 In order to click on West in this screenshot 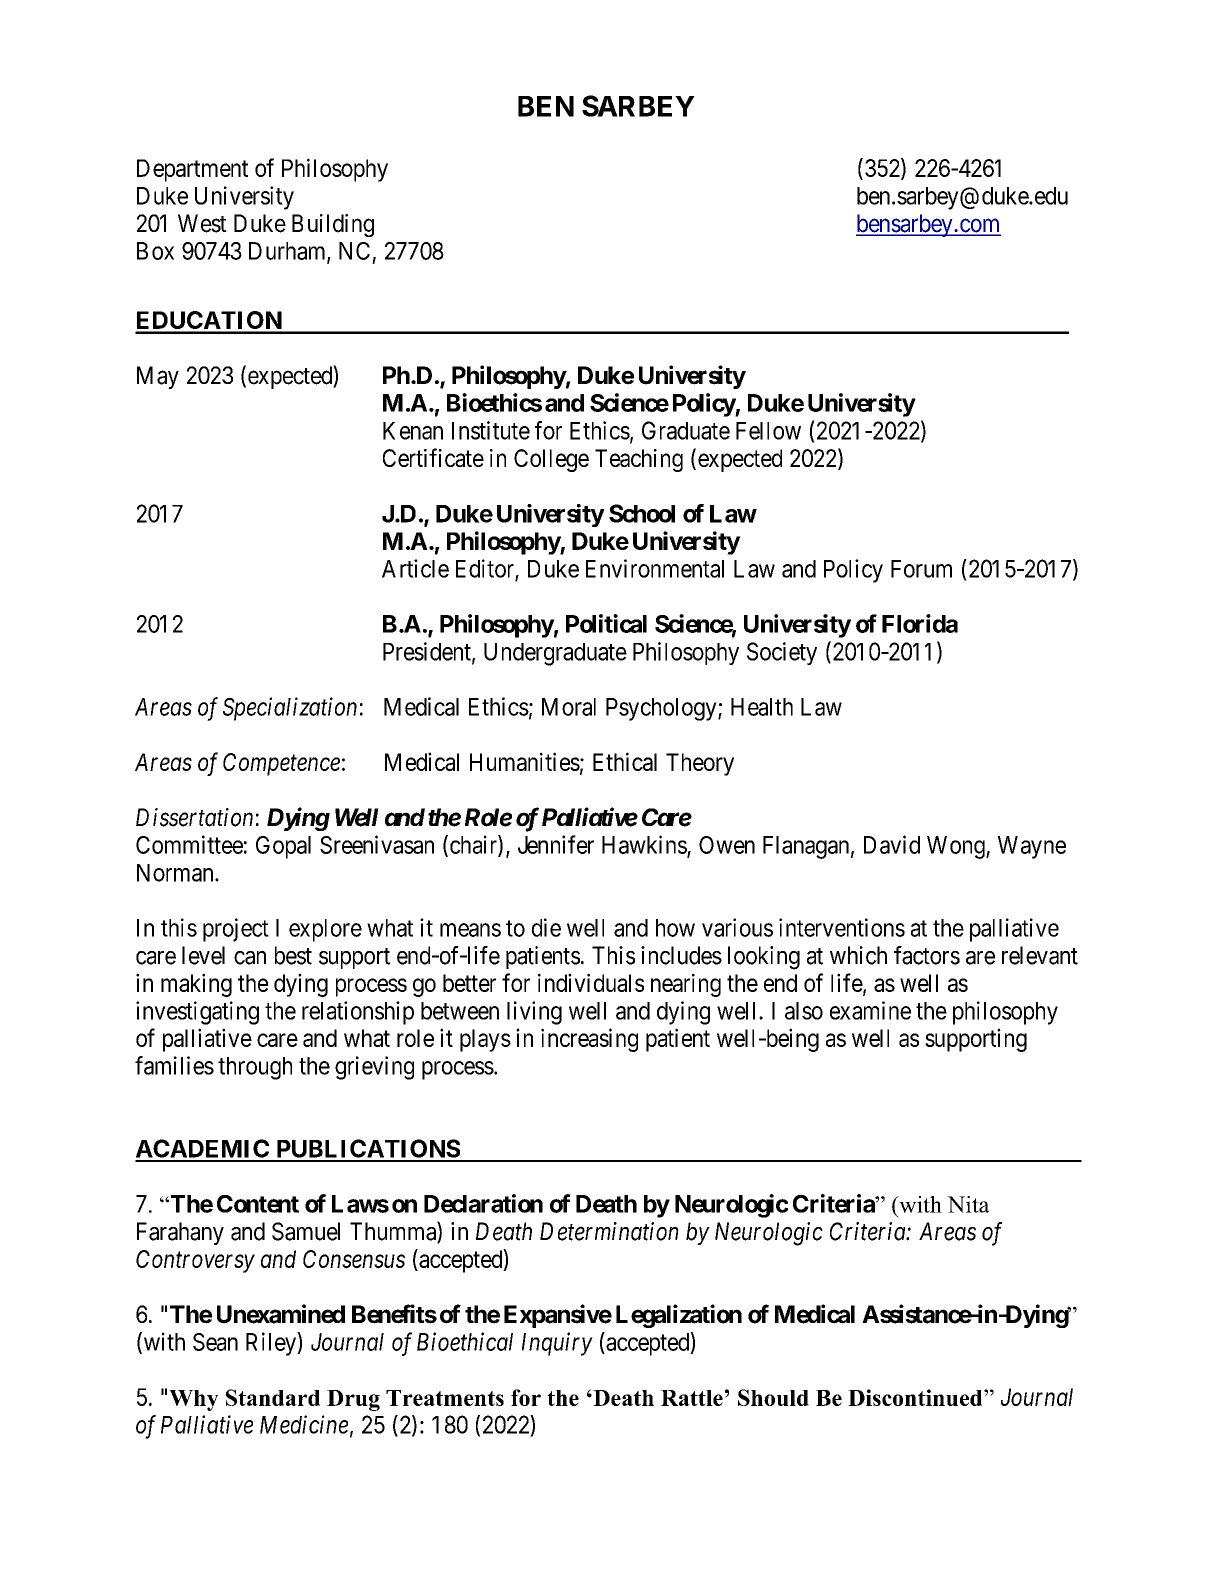, I will do `click(202, 223)`.
